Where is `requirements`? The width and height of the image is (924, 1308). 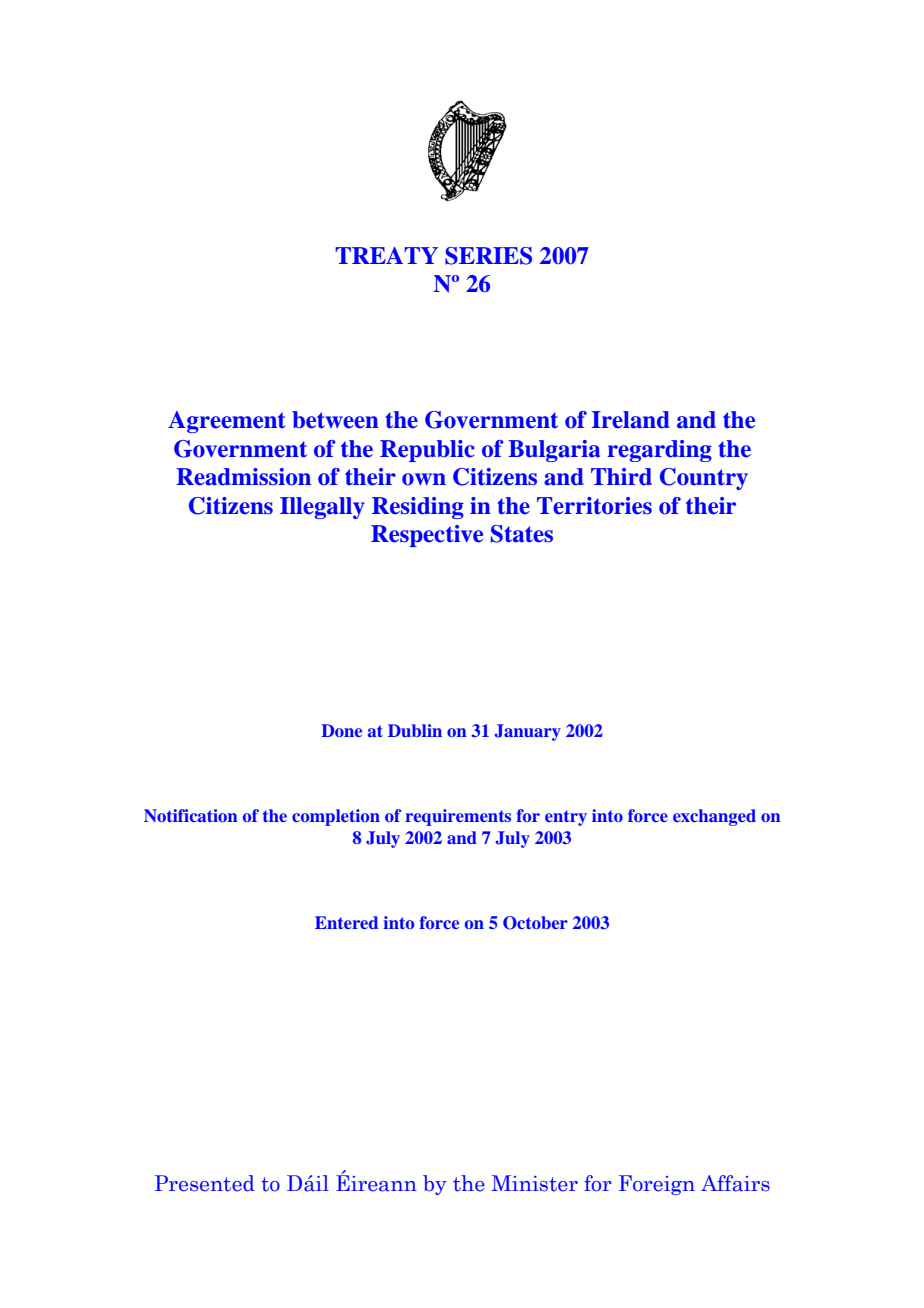 requirements is located at coordinates (458, 817).
